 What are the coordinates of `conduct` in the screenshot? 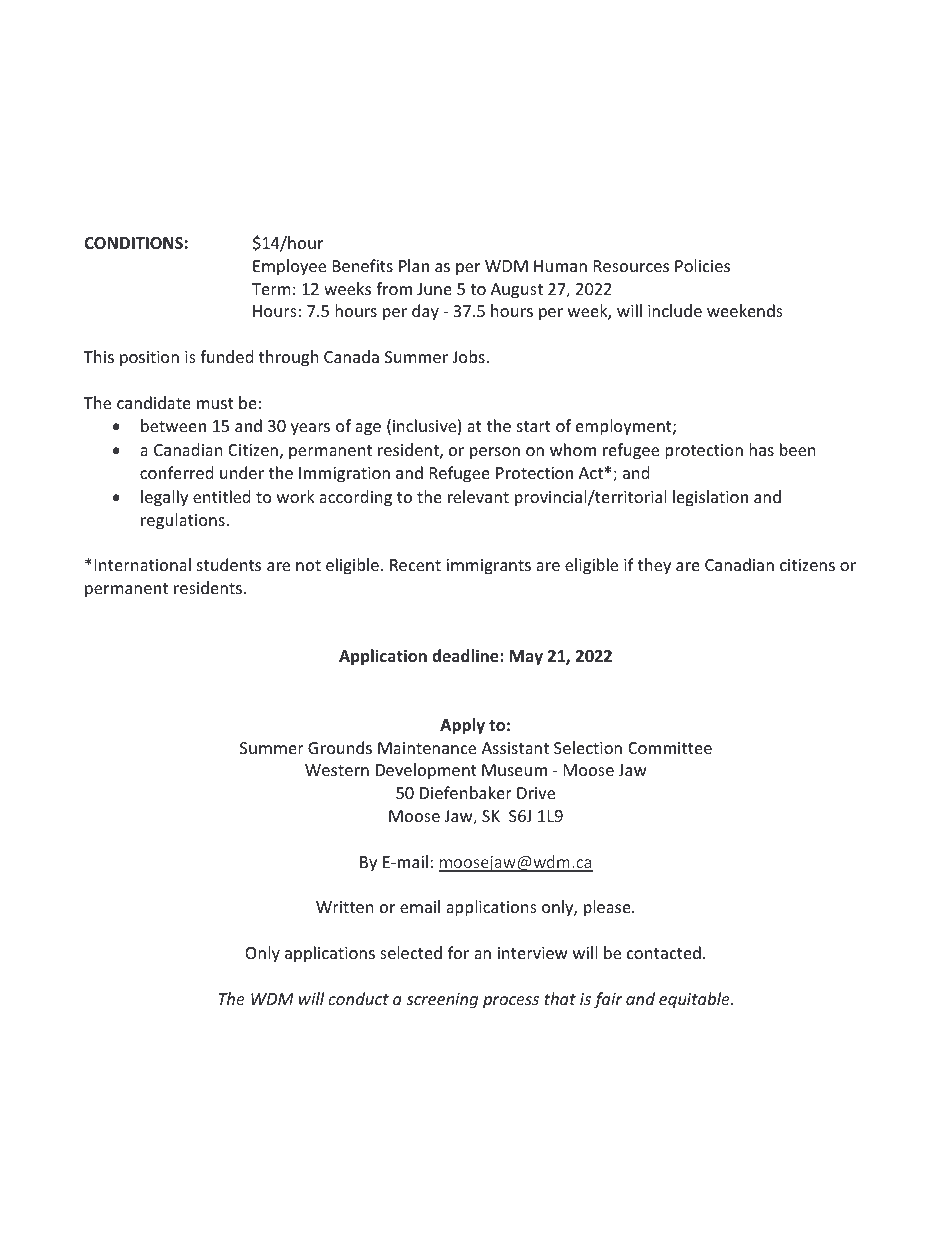 It's located at (358, 998).
